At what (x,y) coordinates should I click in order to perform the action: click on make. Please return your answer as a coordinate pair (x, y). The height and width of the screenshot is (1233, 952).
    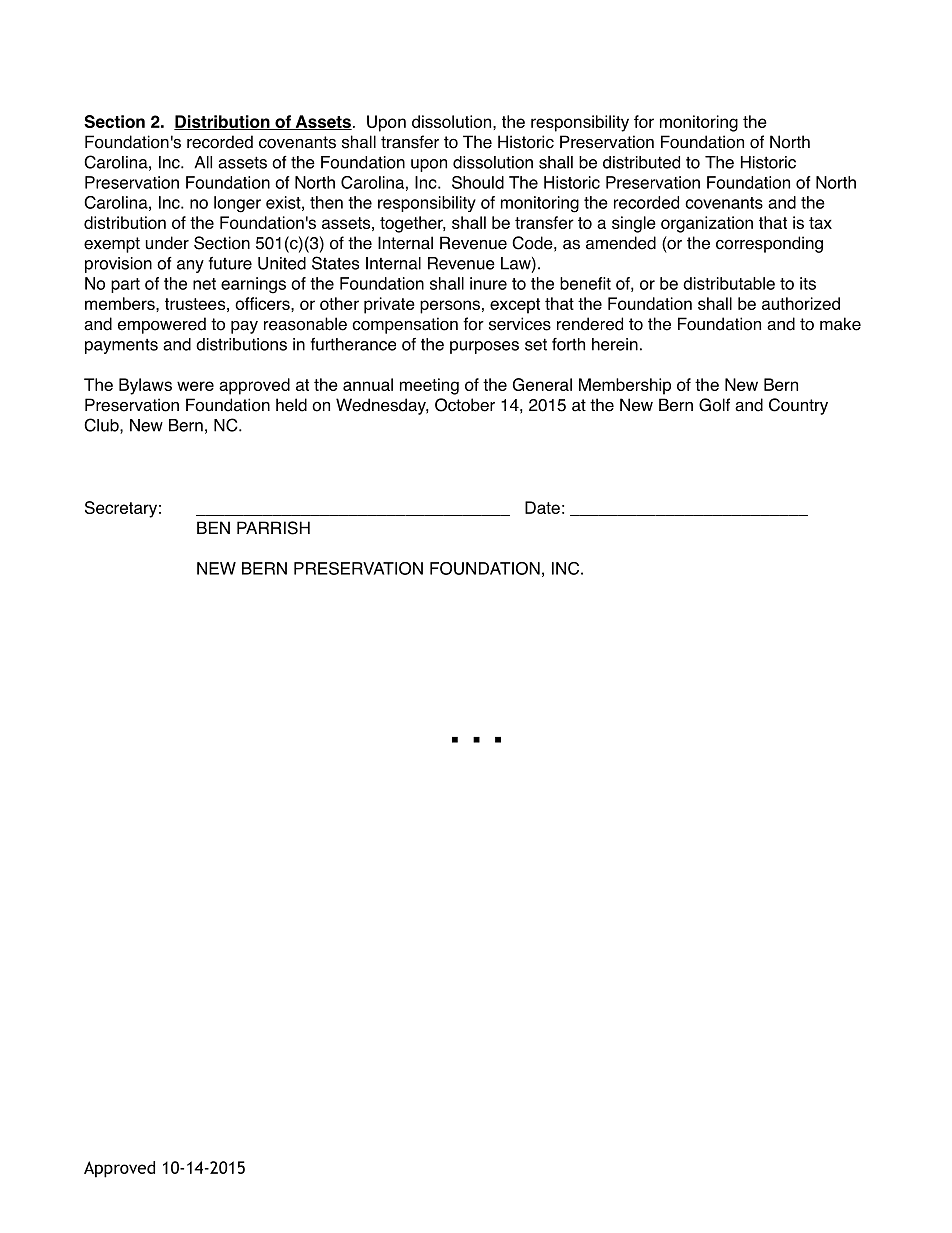
    Looking at the image, I should click on (840, 324).
